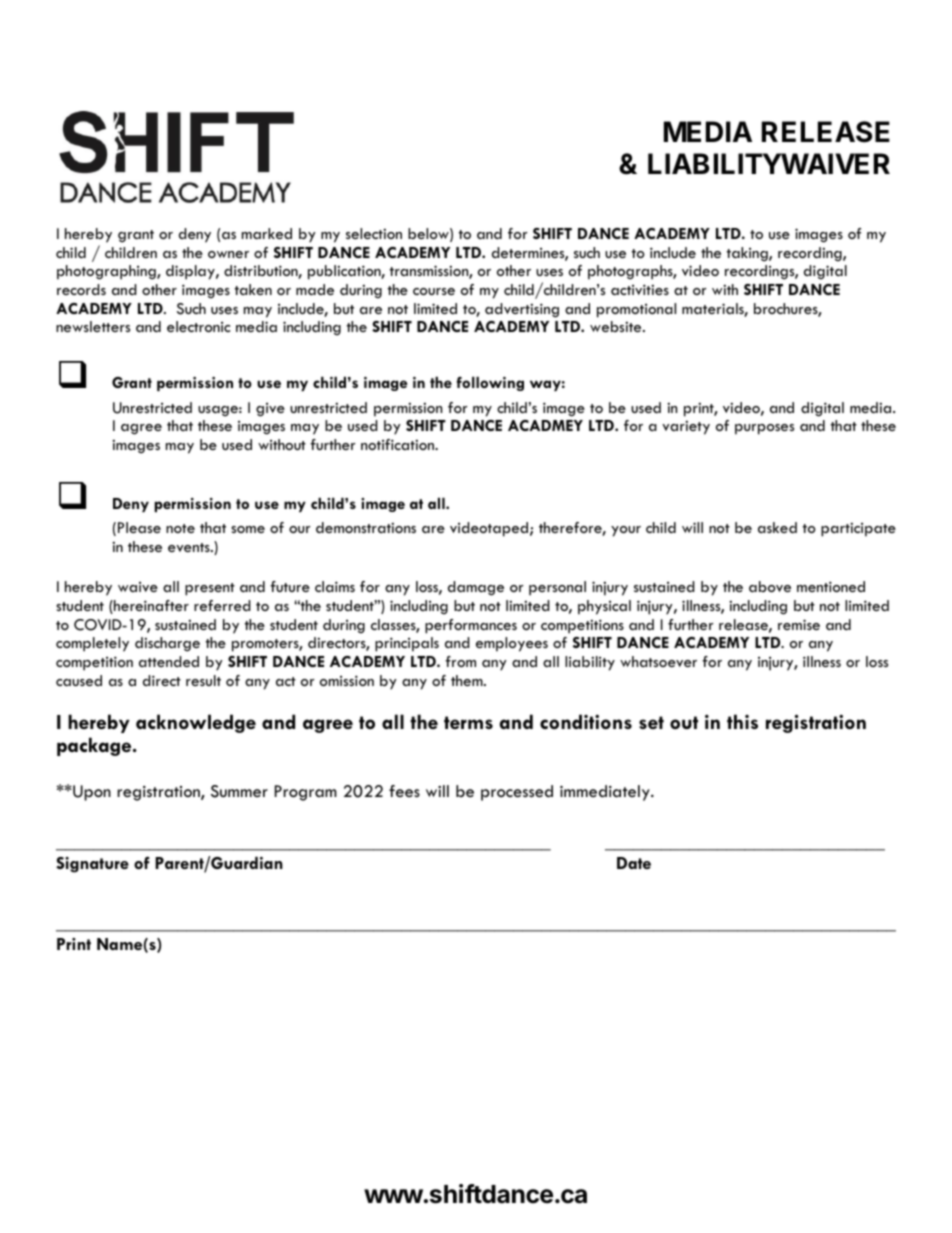 The width and height of the screenshot is (952, 1233). Describe the element at coordinates (476, 588) in the screenshot. I see `damage` at that location.
